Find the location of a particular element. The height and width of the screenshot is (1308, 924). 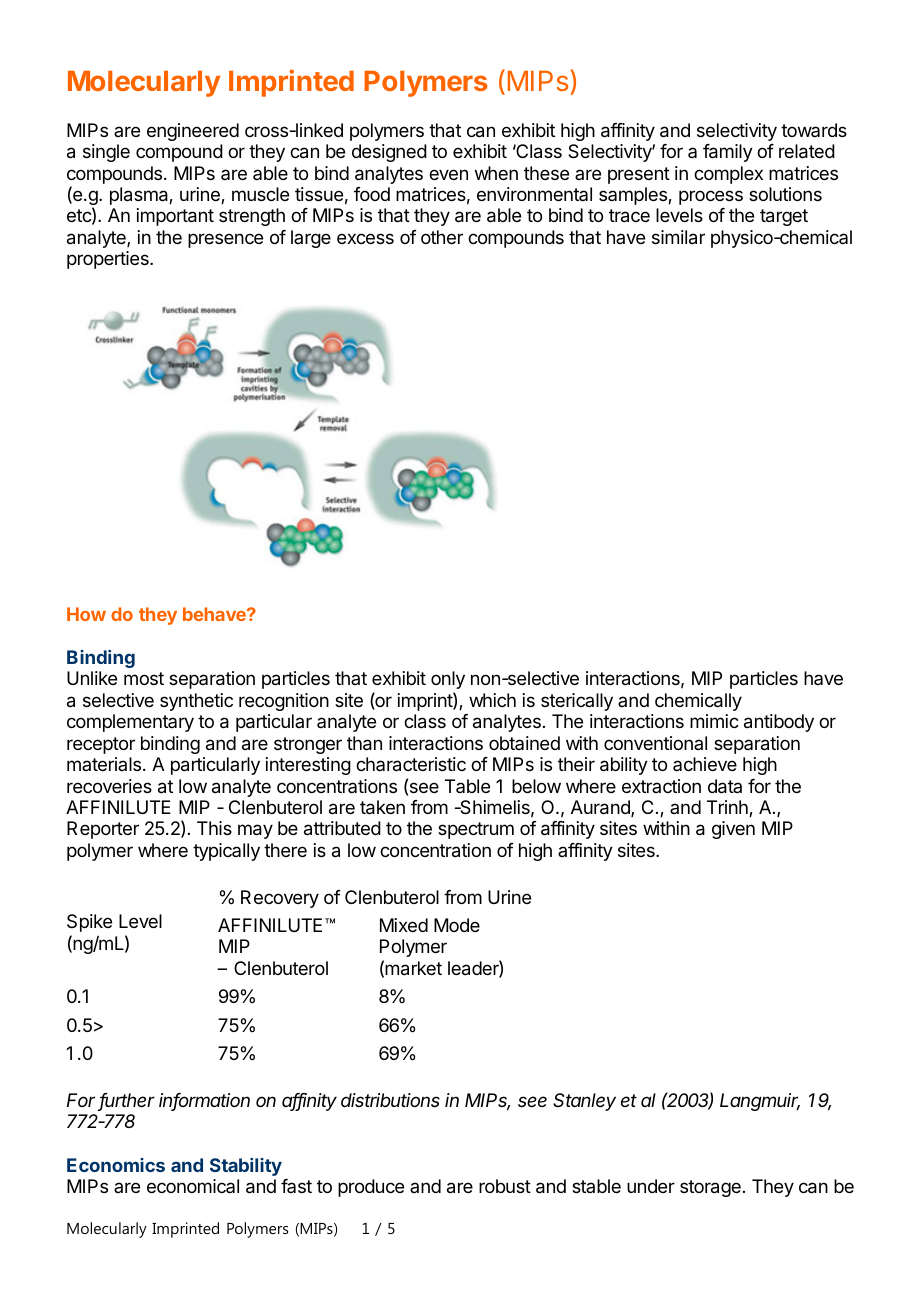

engineered is located at coordinates (193, 132).
